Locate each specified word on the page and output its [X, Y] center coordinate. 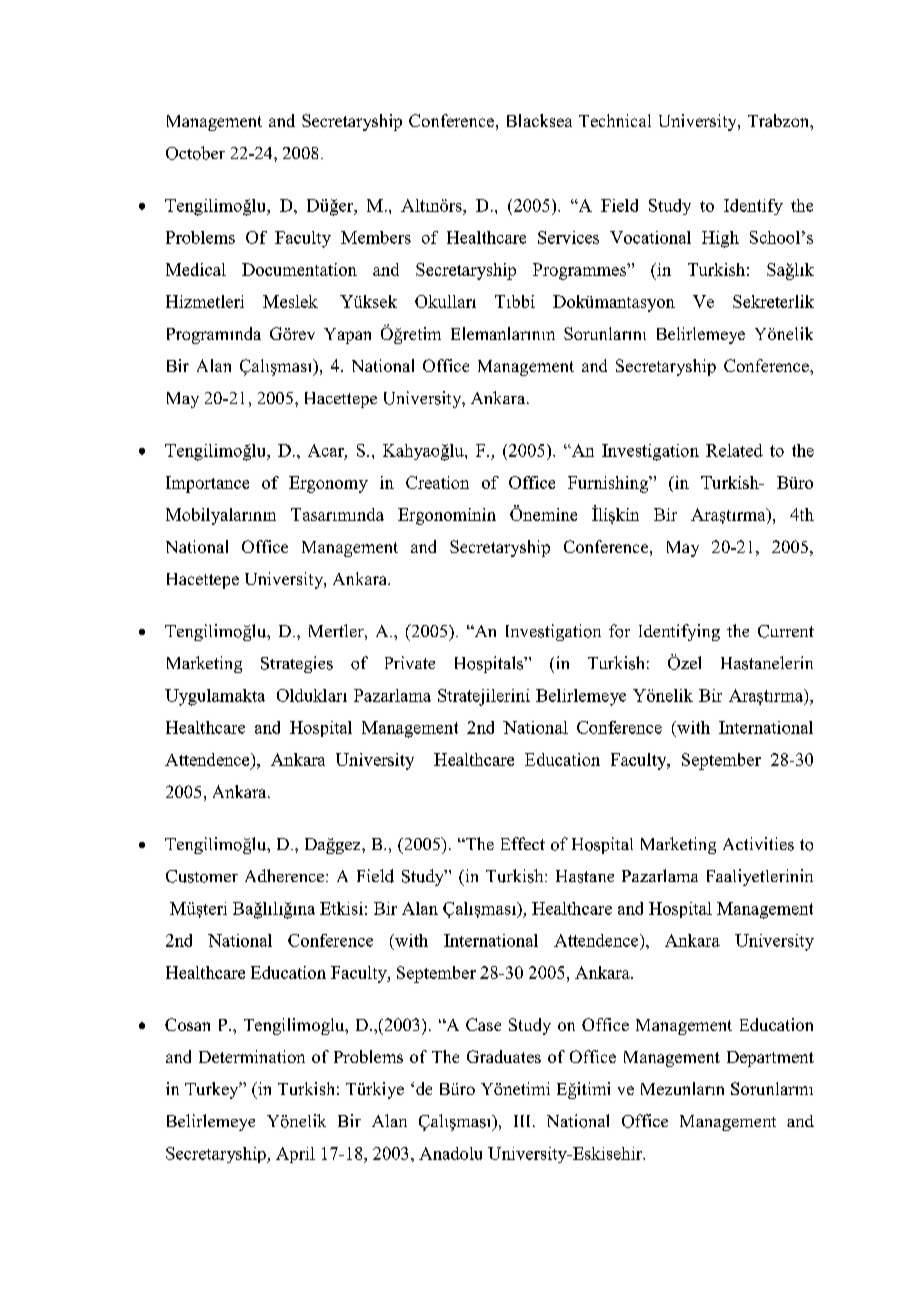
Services [568, 237]
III [524, 1121]
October [195, 153]
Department [770, 1059]
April [295, 1155]
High [720, 239]
